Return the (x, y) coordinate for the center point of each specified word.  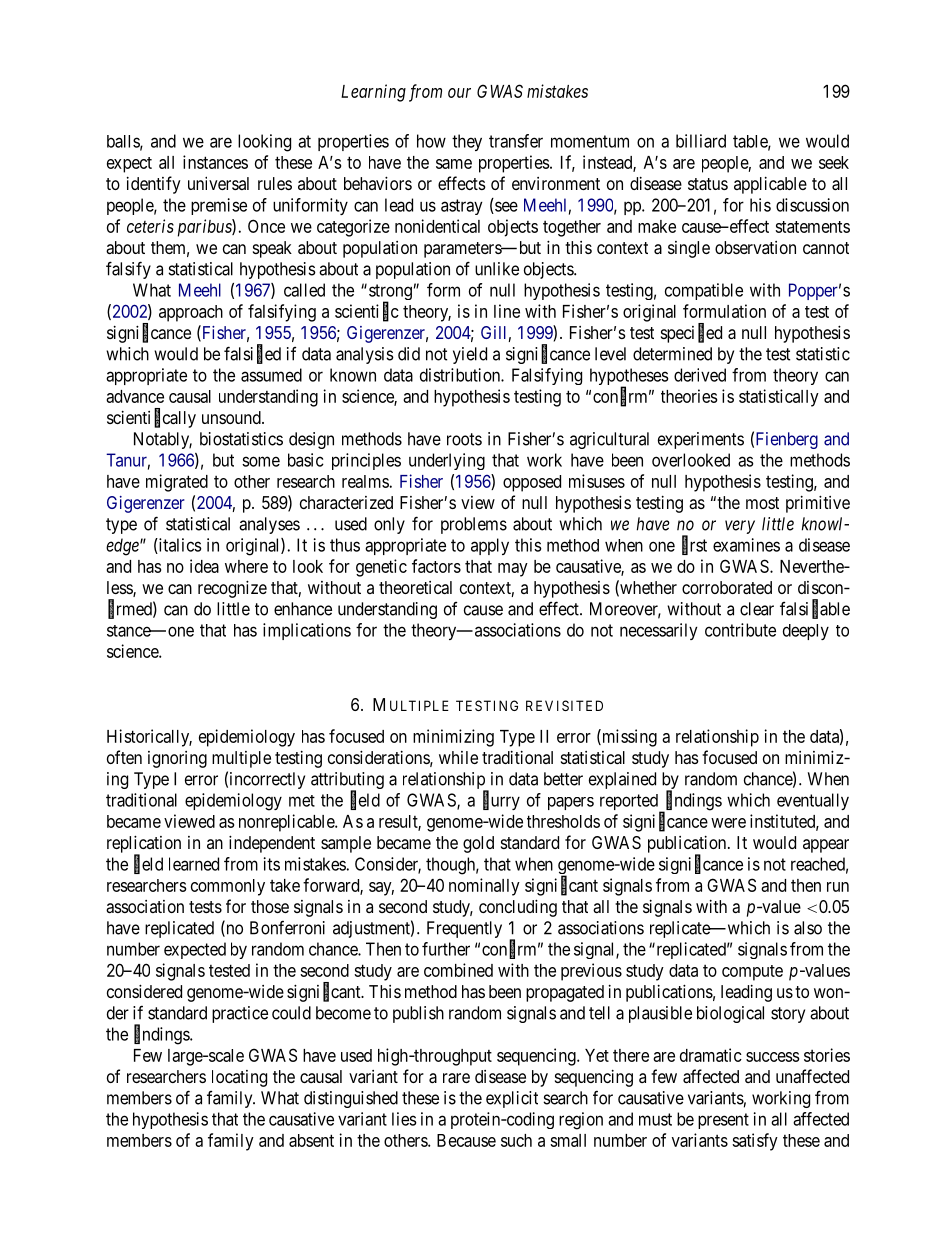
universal (218, 183)
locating (239, 1078)
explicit (512, 1099)
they (467, 142)
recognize (232, 589)
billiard (701, 141)
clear (757, 609)
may (513, 570)
